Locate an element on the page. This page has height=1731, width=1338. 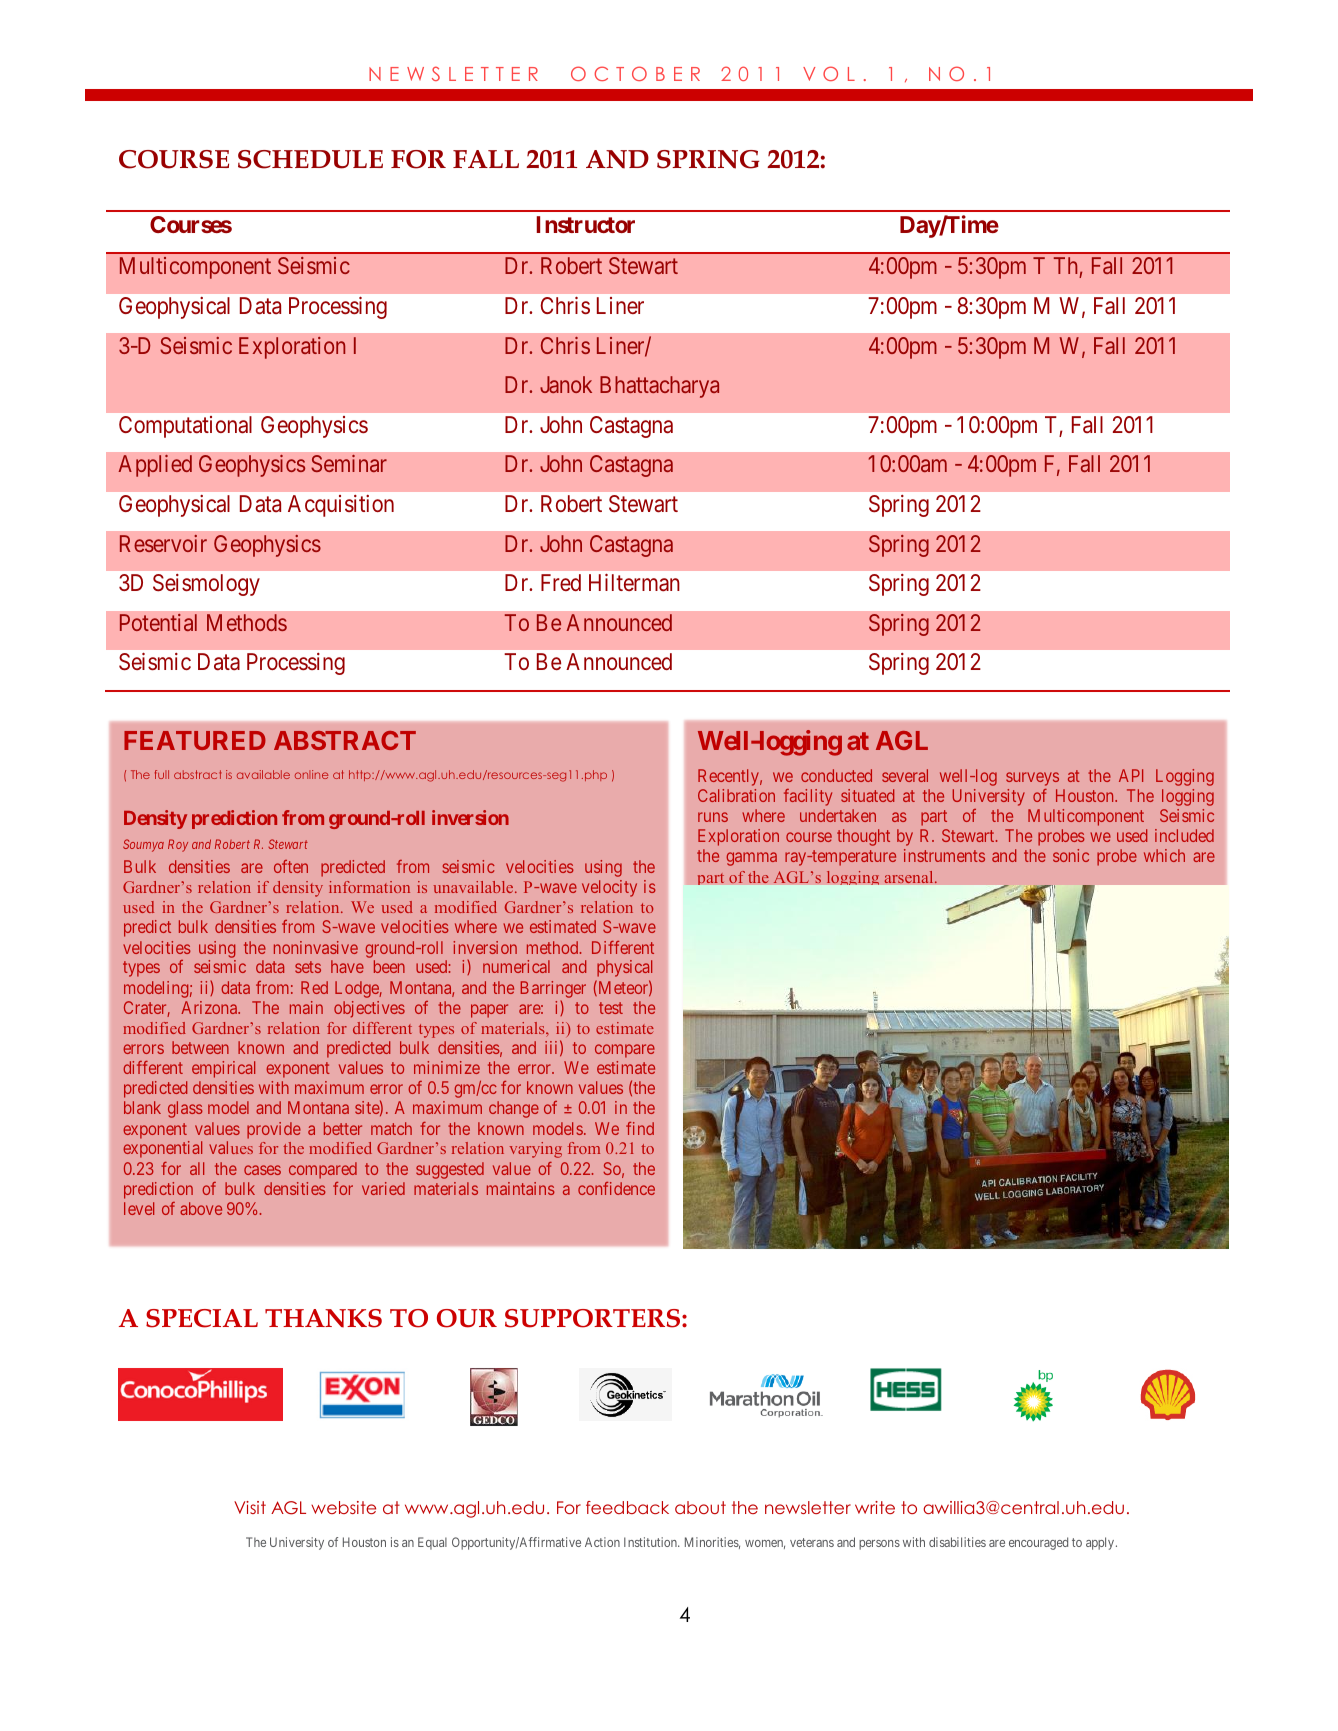
empirical is located at coordinates (223, 1069).
